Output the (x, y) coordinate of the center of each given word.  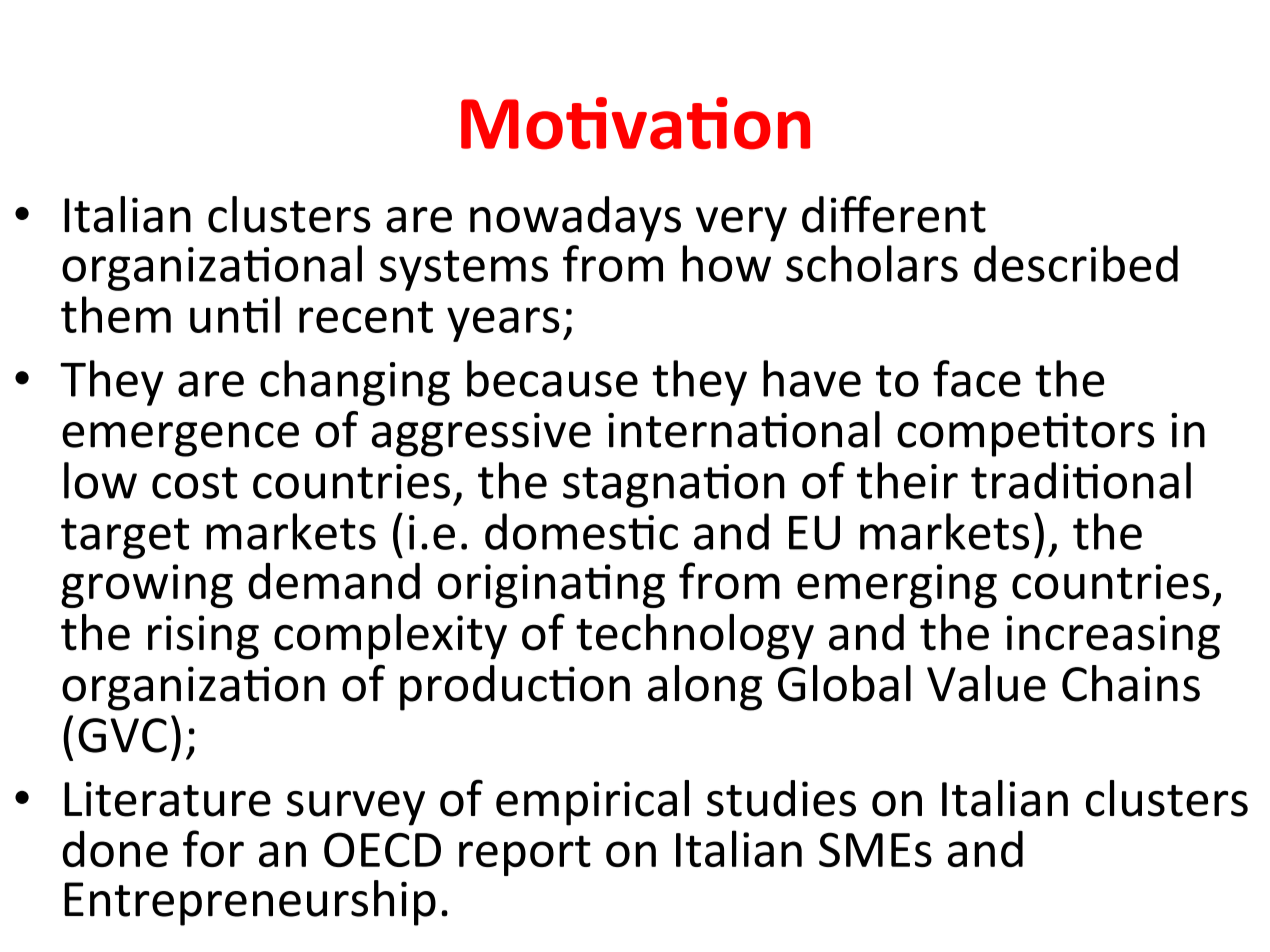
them (116, 314)
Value (986, 683)
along (705, 688)
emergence (180, 439)
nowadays (575, 219)
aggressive (481, 435)
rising (203, 637)
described (1076, 263)
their (907, 480)
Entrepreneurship (250, 903)
